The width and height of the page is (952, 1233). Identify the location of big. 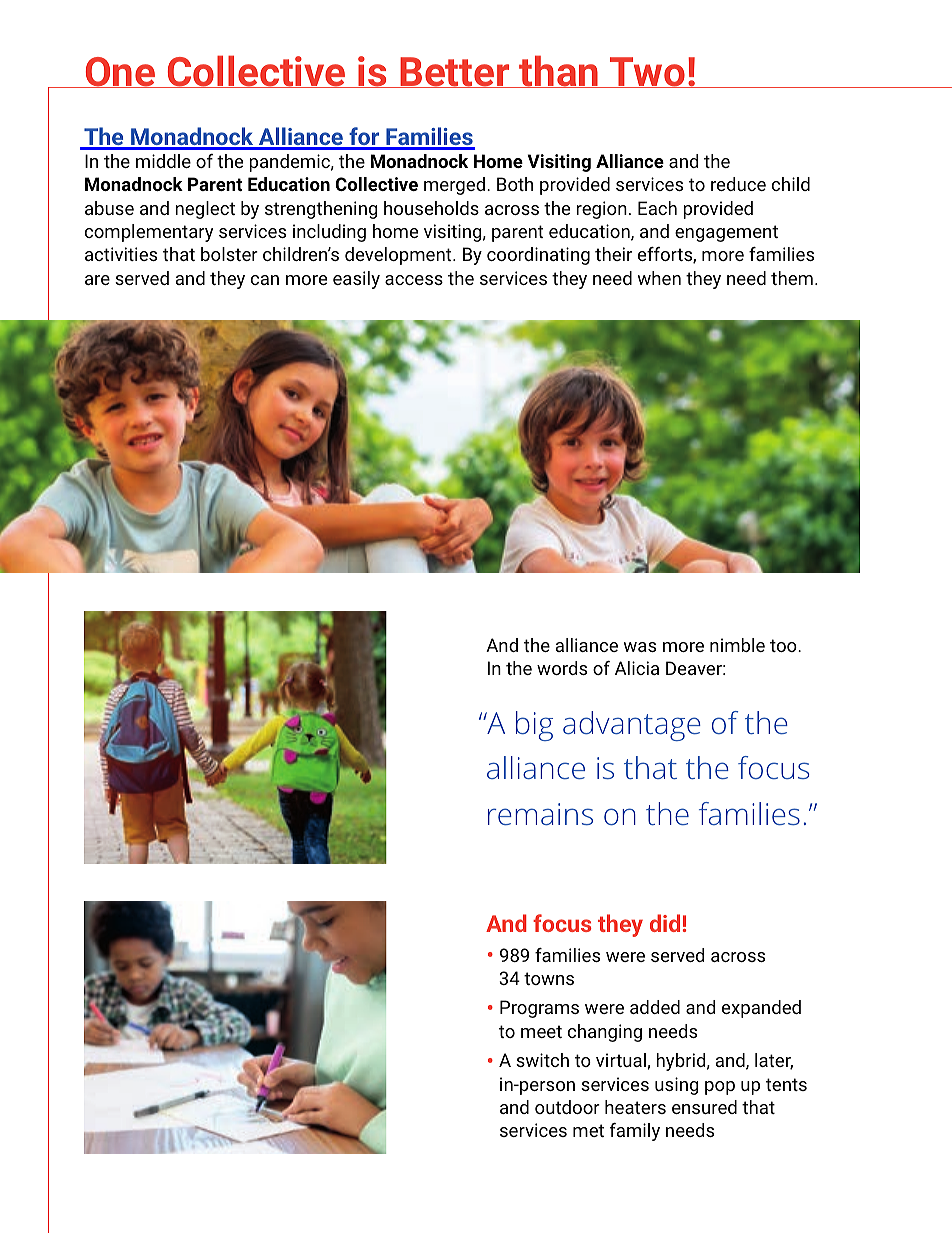
(534, 726).
